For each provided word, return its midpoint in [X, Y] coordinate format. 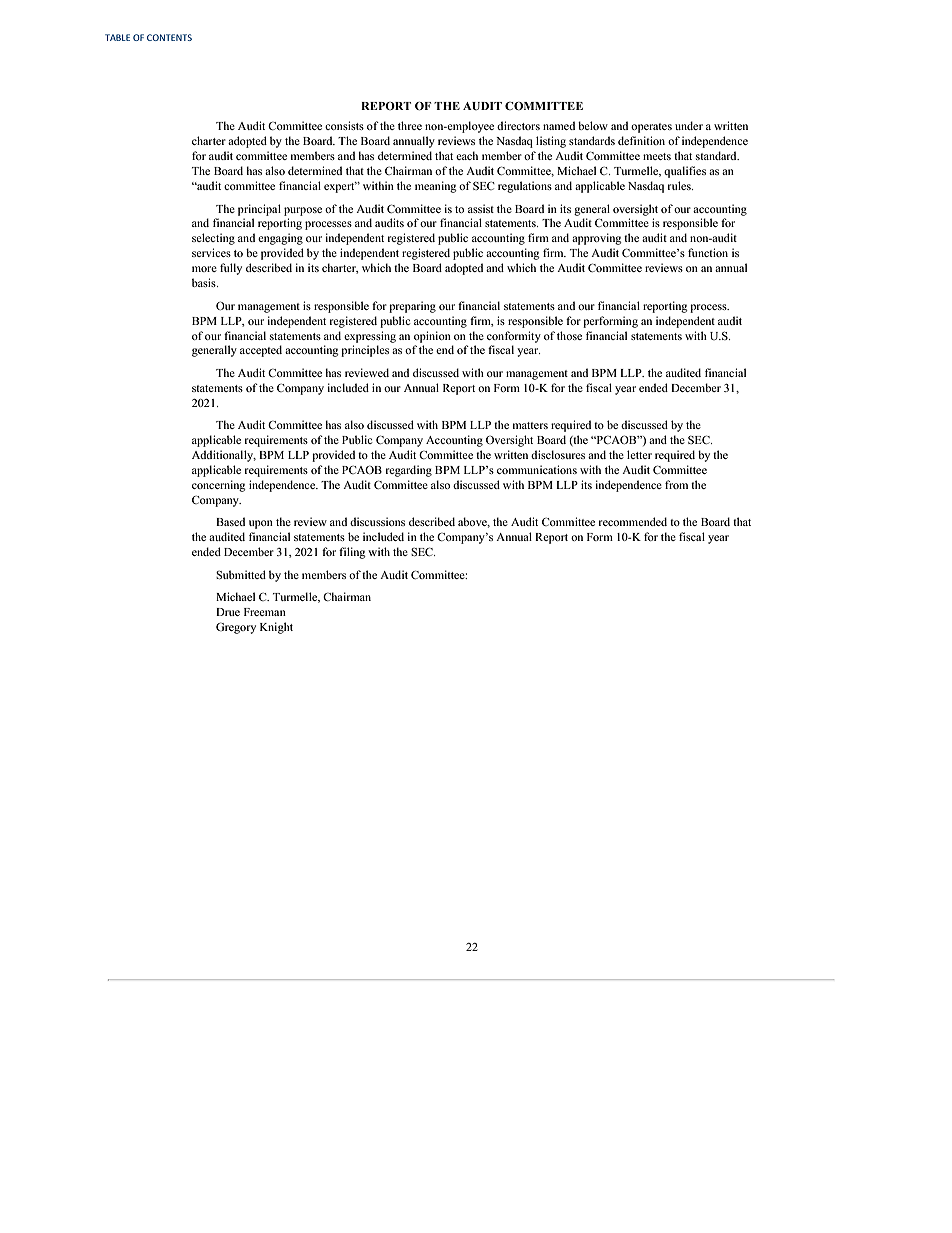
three [410, 125]
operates [651, 128]
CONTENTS [169, 37]
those [569, 335]
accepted [261, 351]
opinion [432, 337]
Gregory [236, 628]
